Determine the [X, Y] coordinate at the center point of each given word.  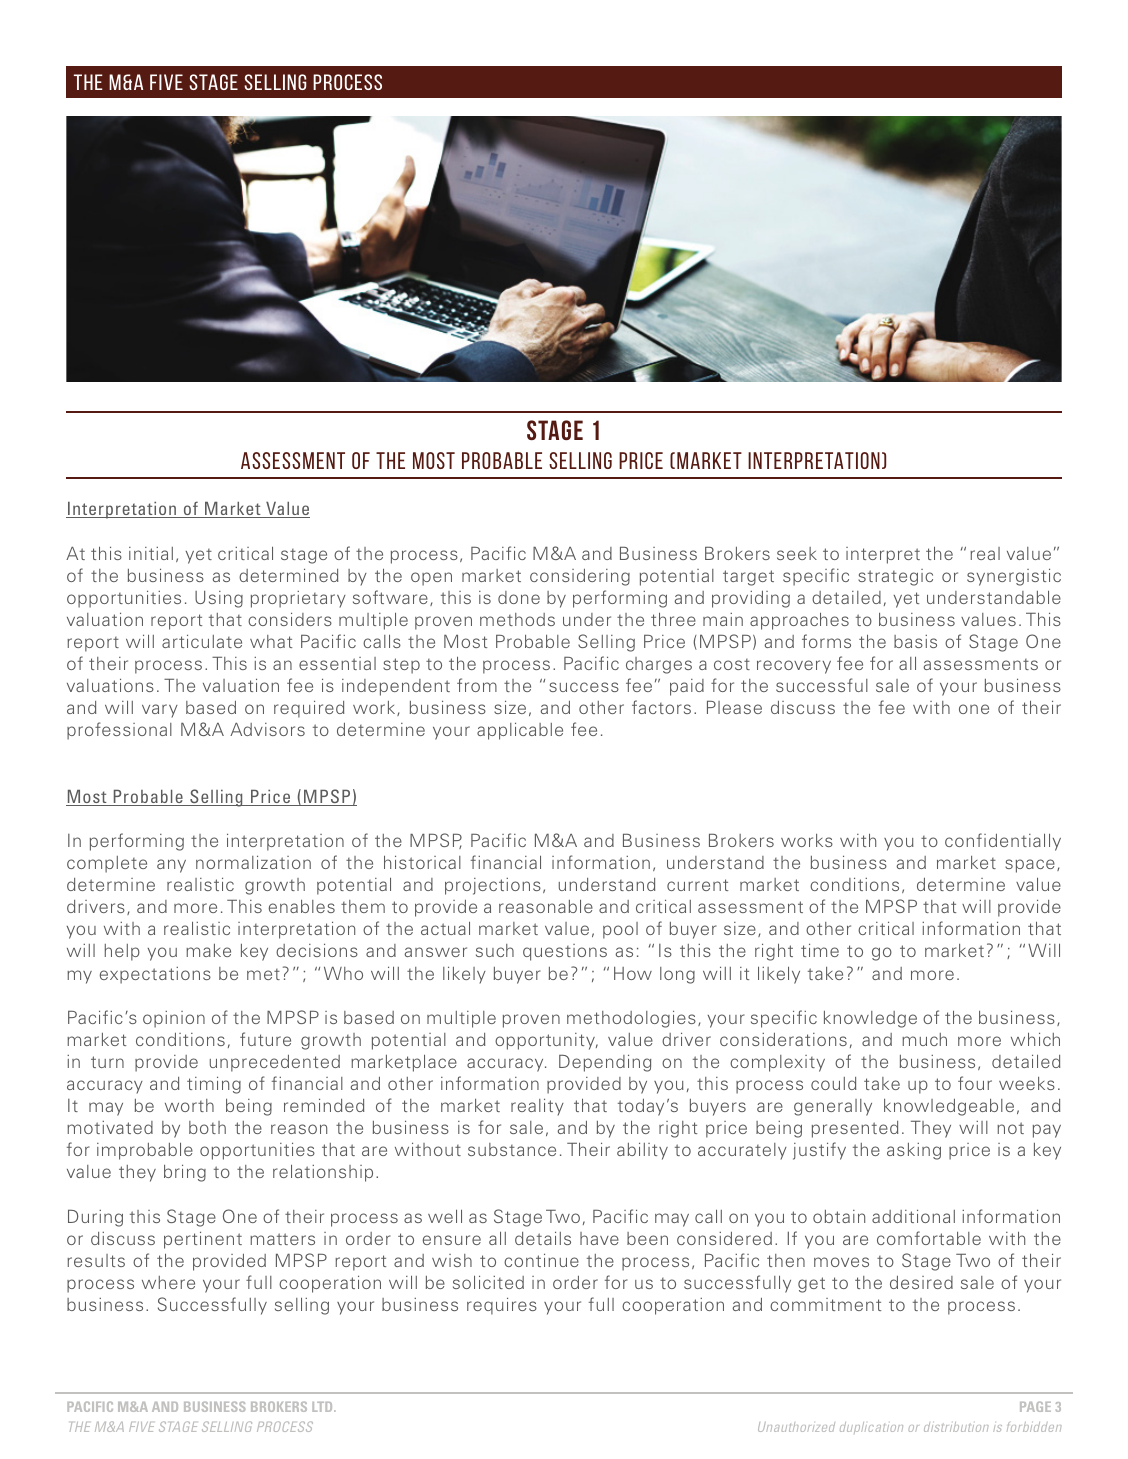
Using [219, 599]
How [633, 973]
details [543, 1238]
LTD [323, 1407]
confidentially [1003, 842]
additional [913, 1216]
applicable [520, 731]
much [924, 1039]
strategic [895, 577]
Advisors [267, 729]
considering [580, 577]
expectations [155, 975]
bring [185, 1173]
